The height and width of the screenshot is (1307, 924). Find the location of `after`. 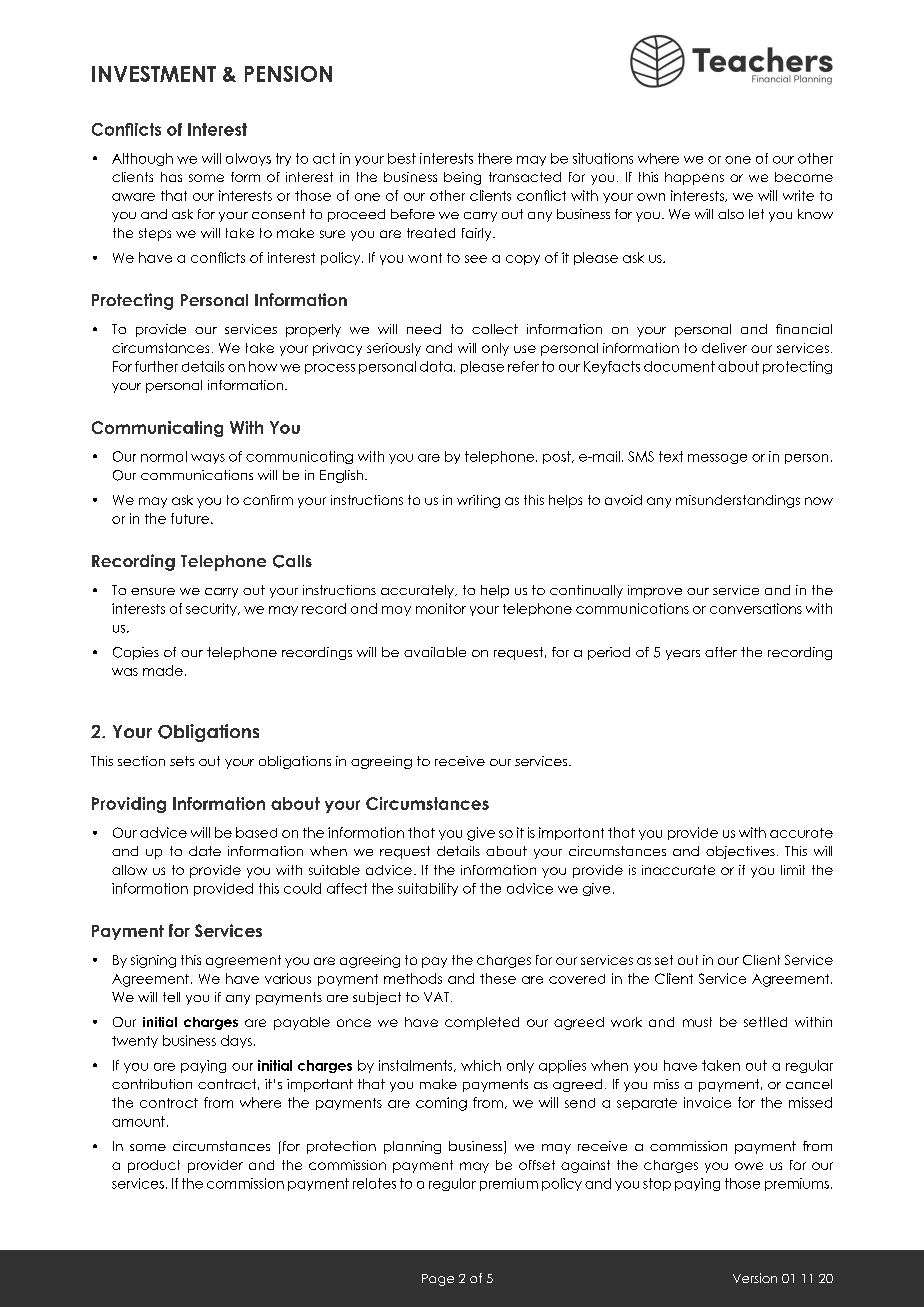

after is located at coordinates (721, 652).
